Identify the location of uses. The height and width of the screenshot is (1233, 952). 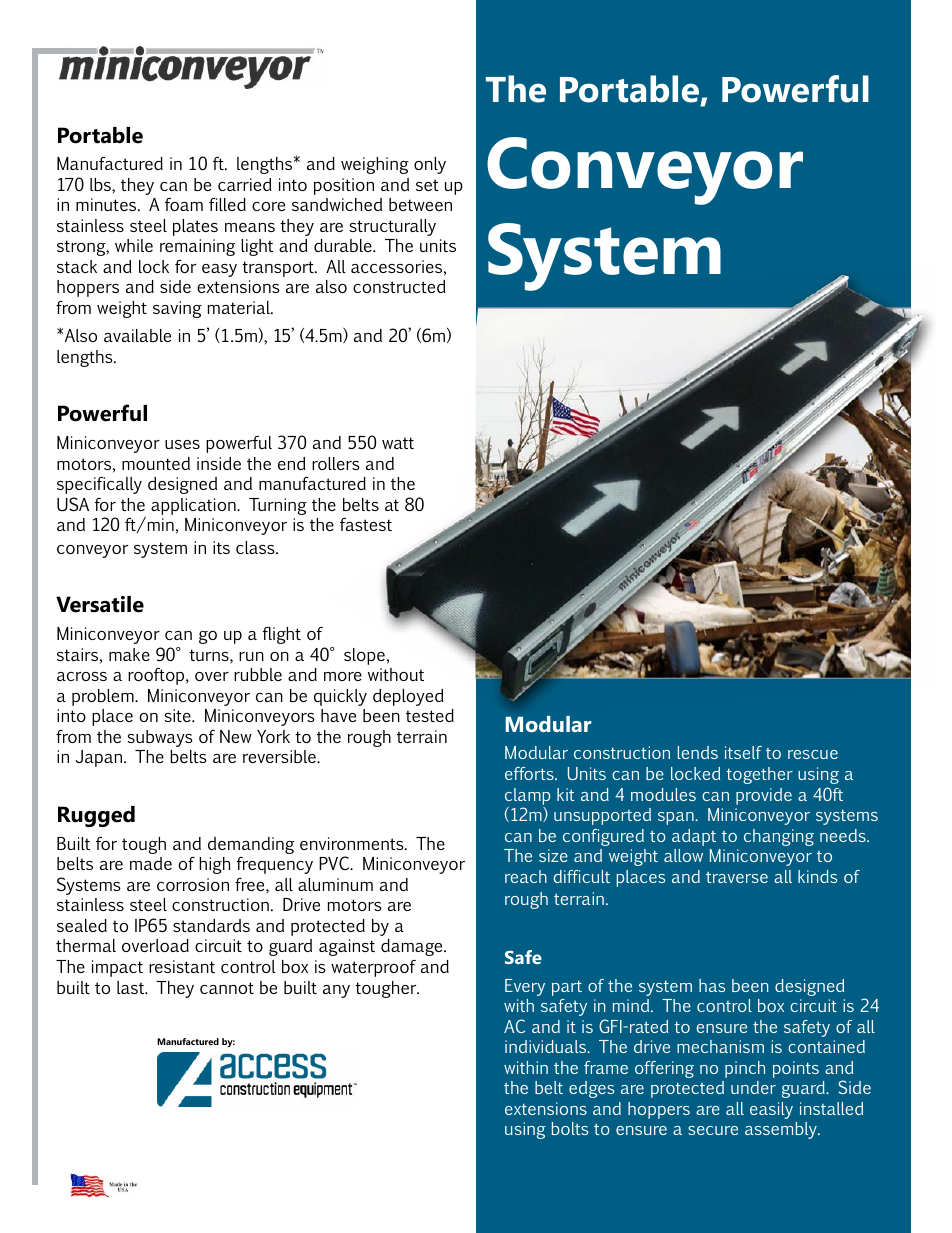
(182, 444).
